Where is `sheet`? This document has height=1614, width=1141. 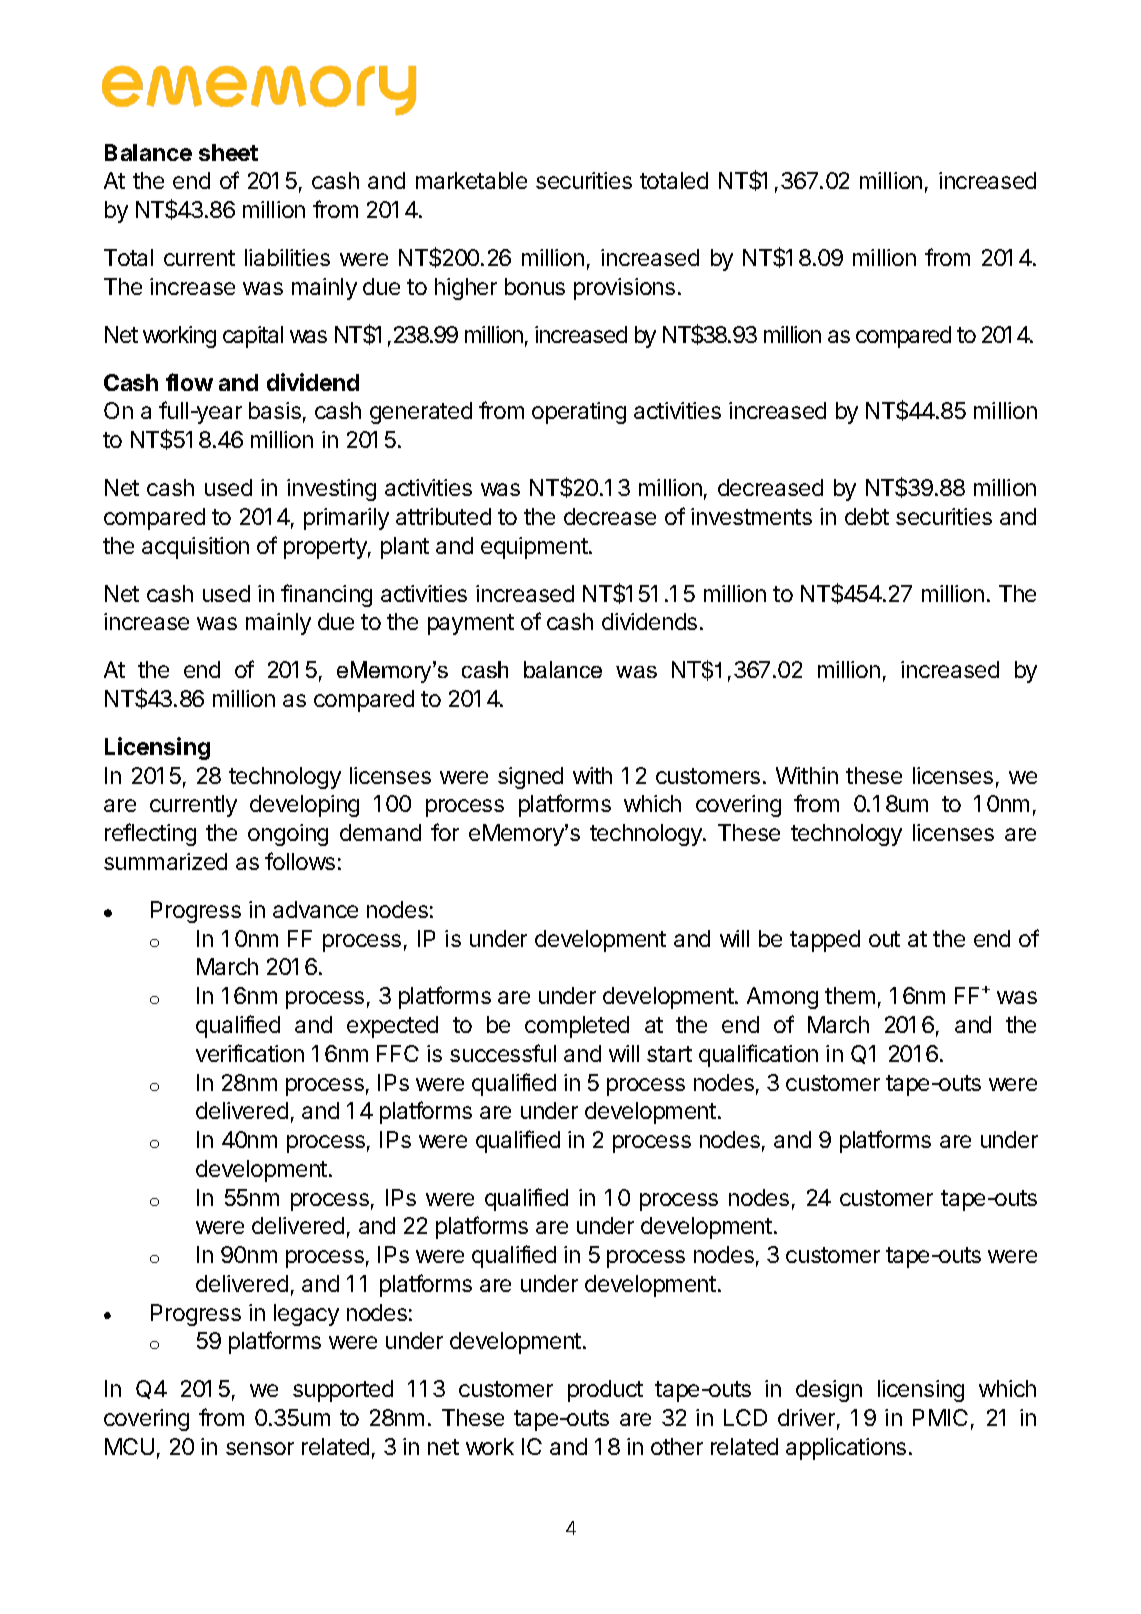 sheet is located at coordinates (228, 152).
